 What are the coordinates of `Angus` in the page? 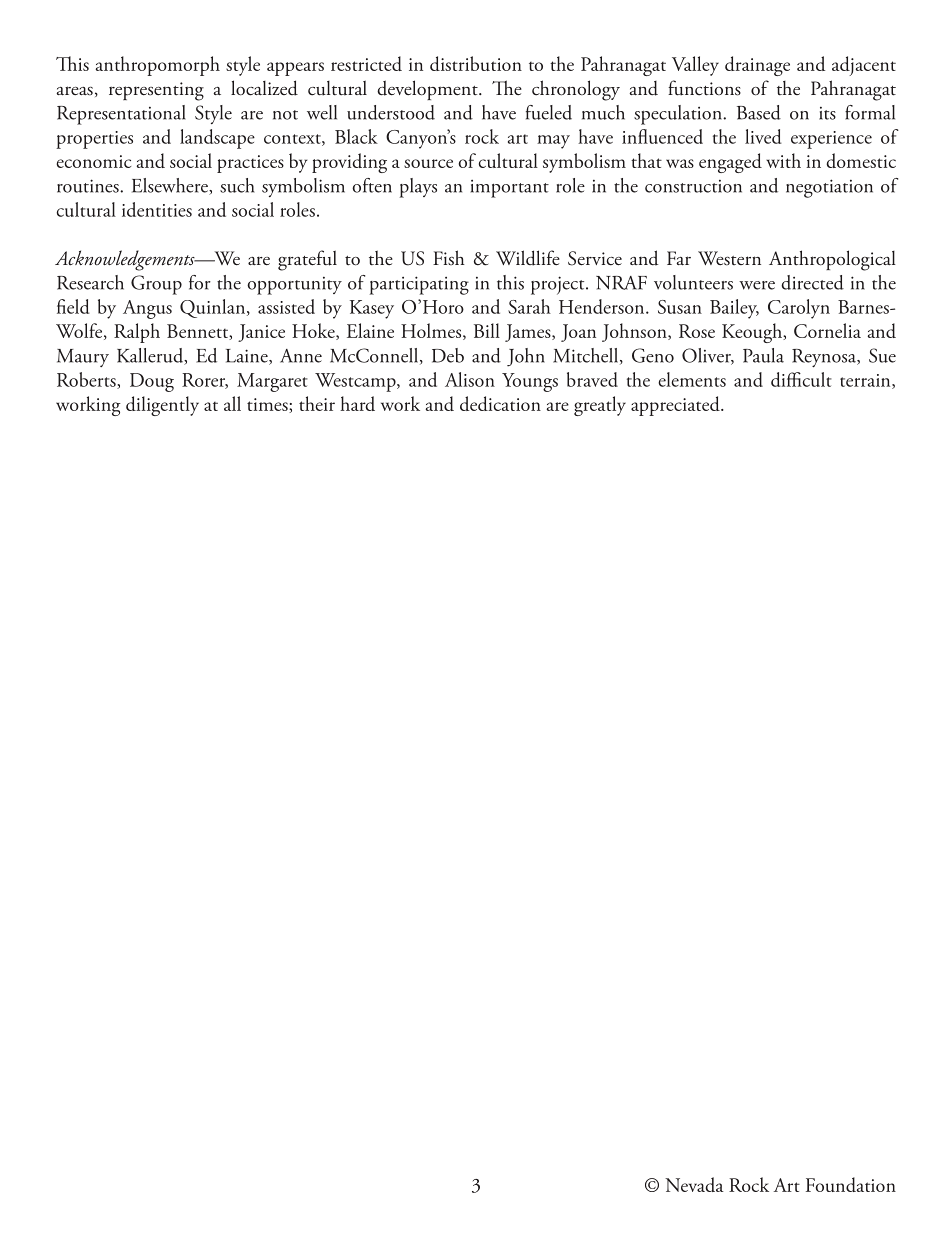 It's located at (147, 309).
